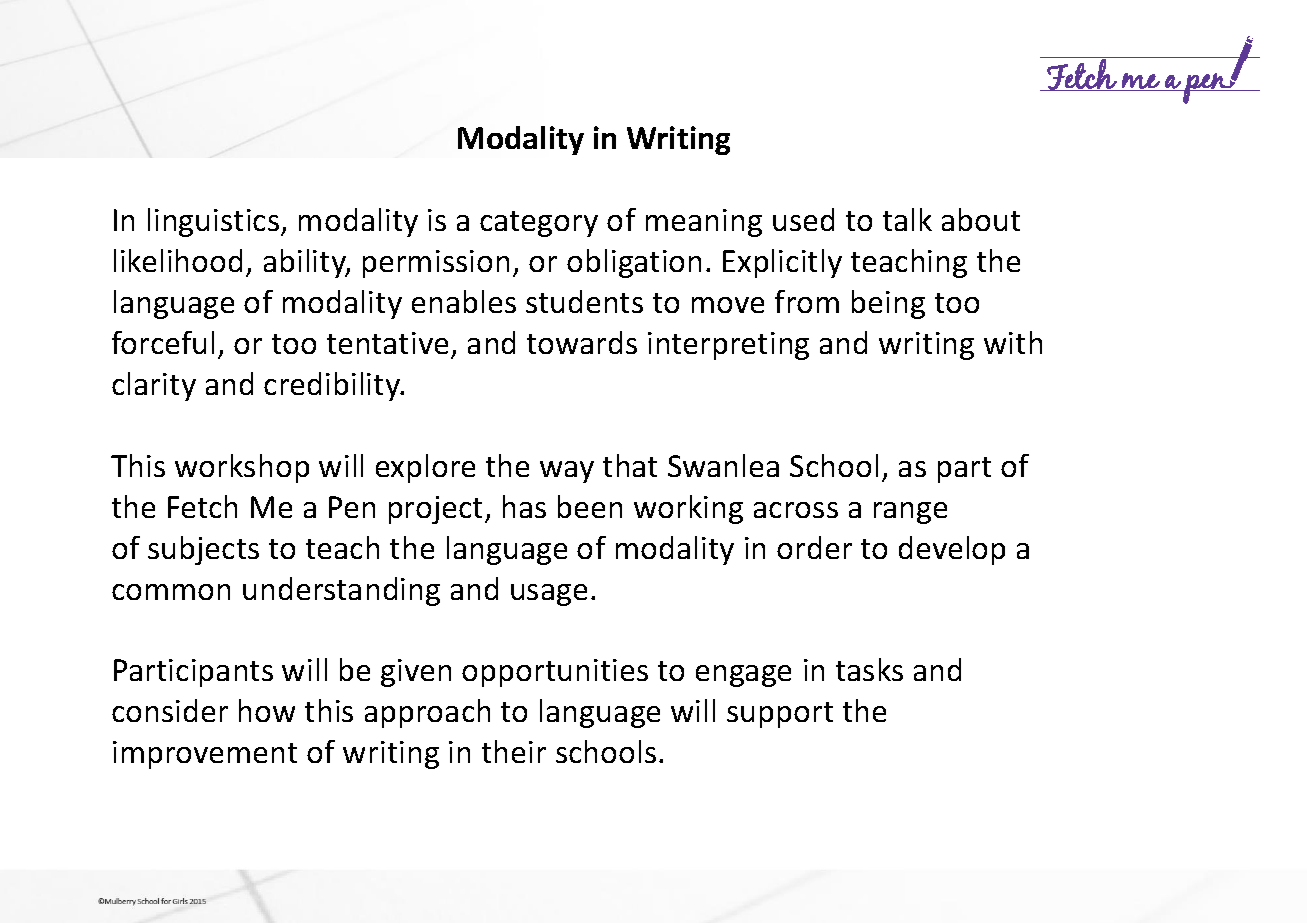 The height and width of the screenshot is (924, 1307). I want to click on credibility, so click(333, 386).
